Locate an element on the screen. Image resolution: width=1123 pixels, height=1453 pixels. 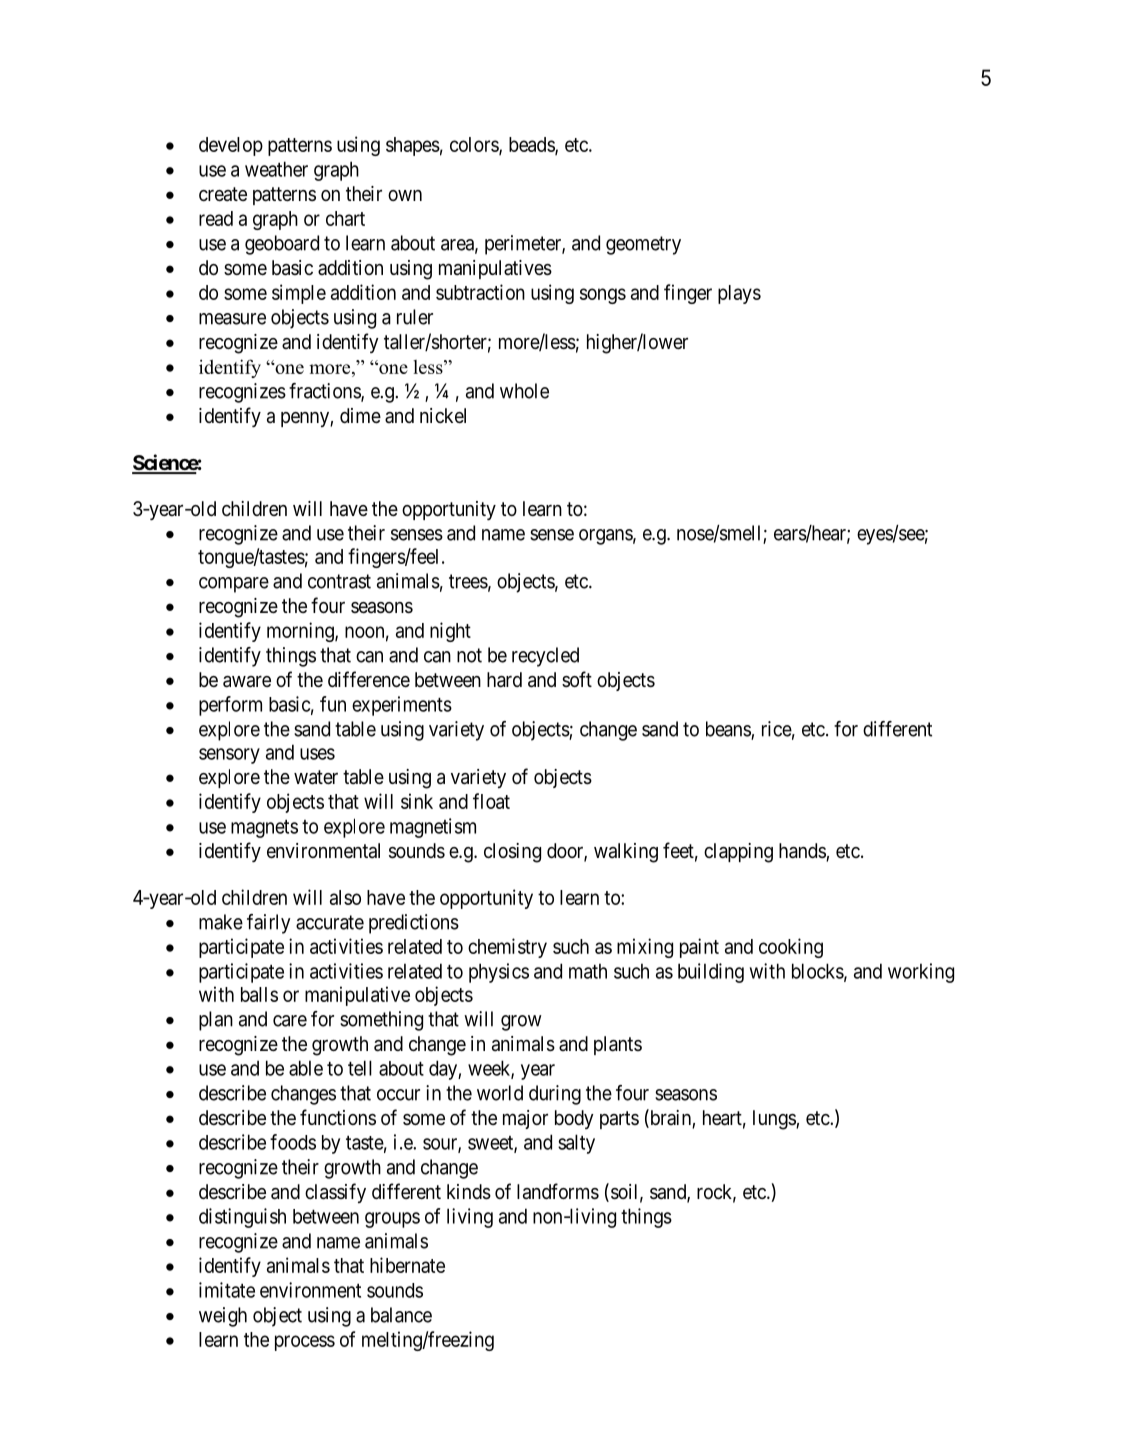
process is located at coordinates (305, 1343).
